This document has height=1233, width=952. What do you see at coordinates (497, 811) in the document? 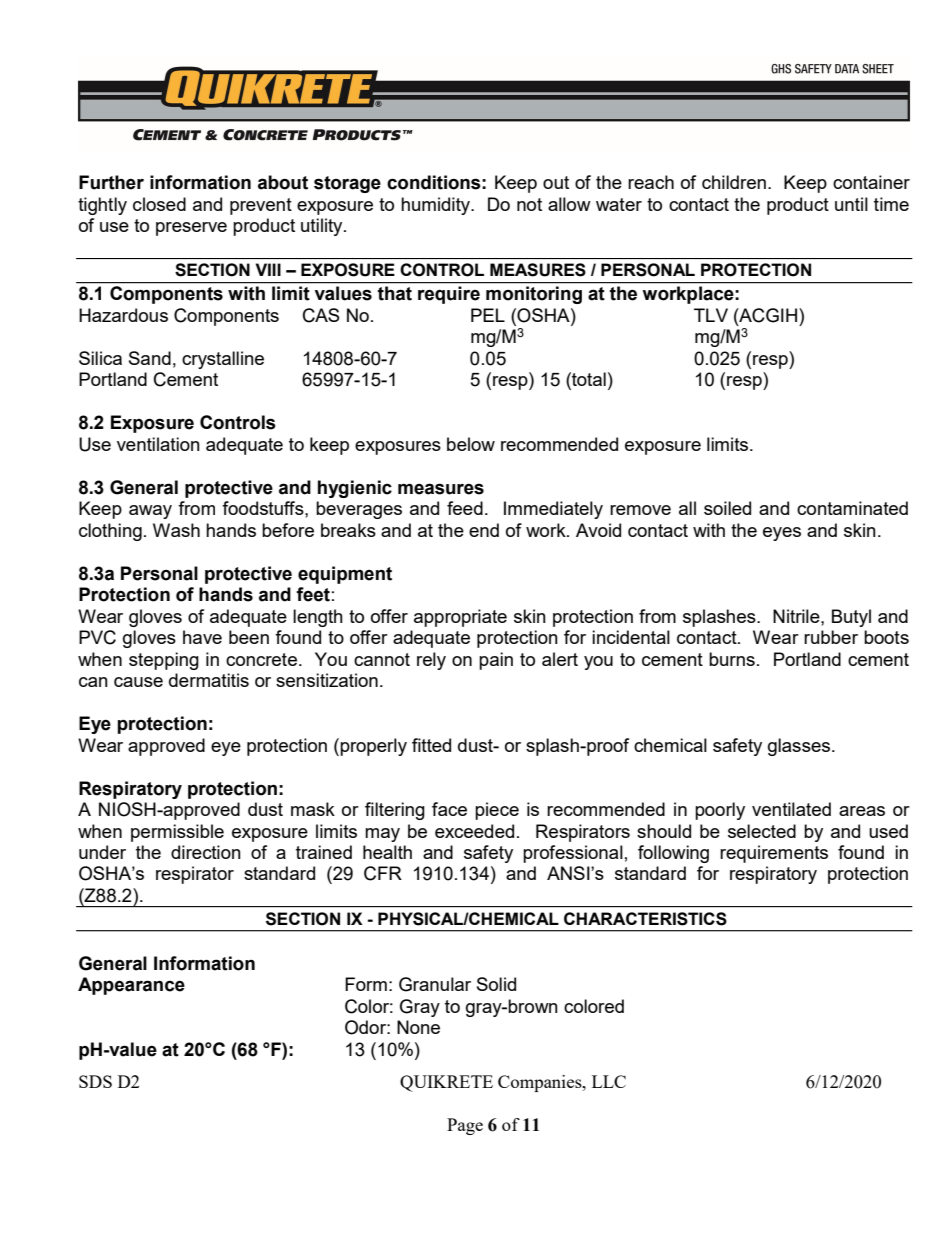
I see `piece` at bounding box center [497, 811].
